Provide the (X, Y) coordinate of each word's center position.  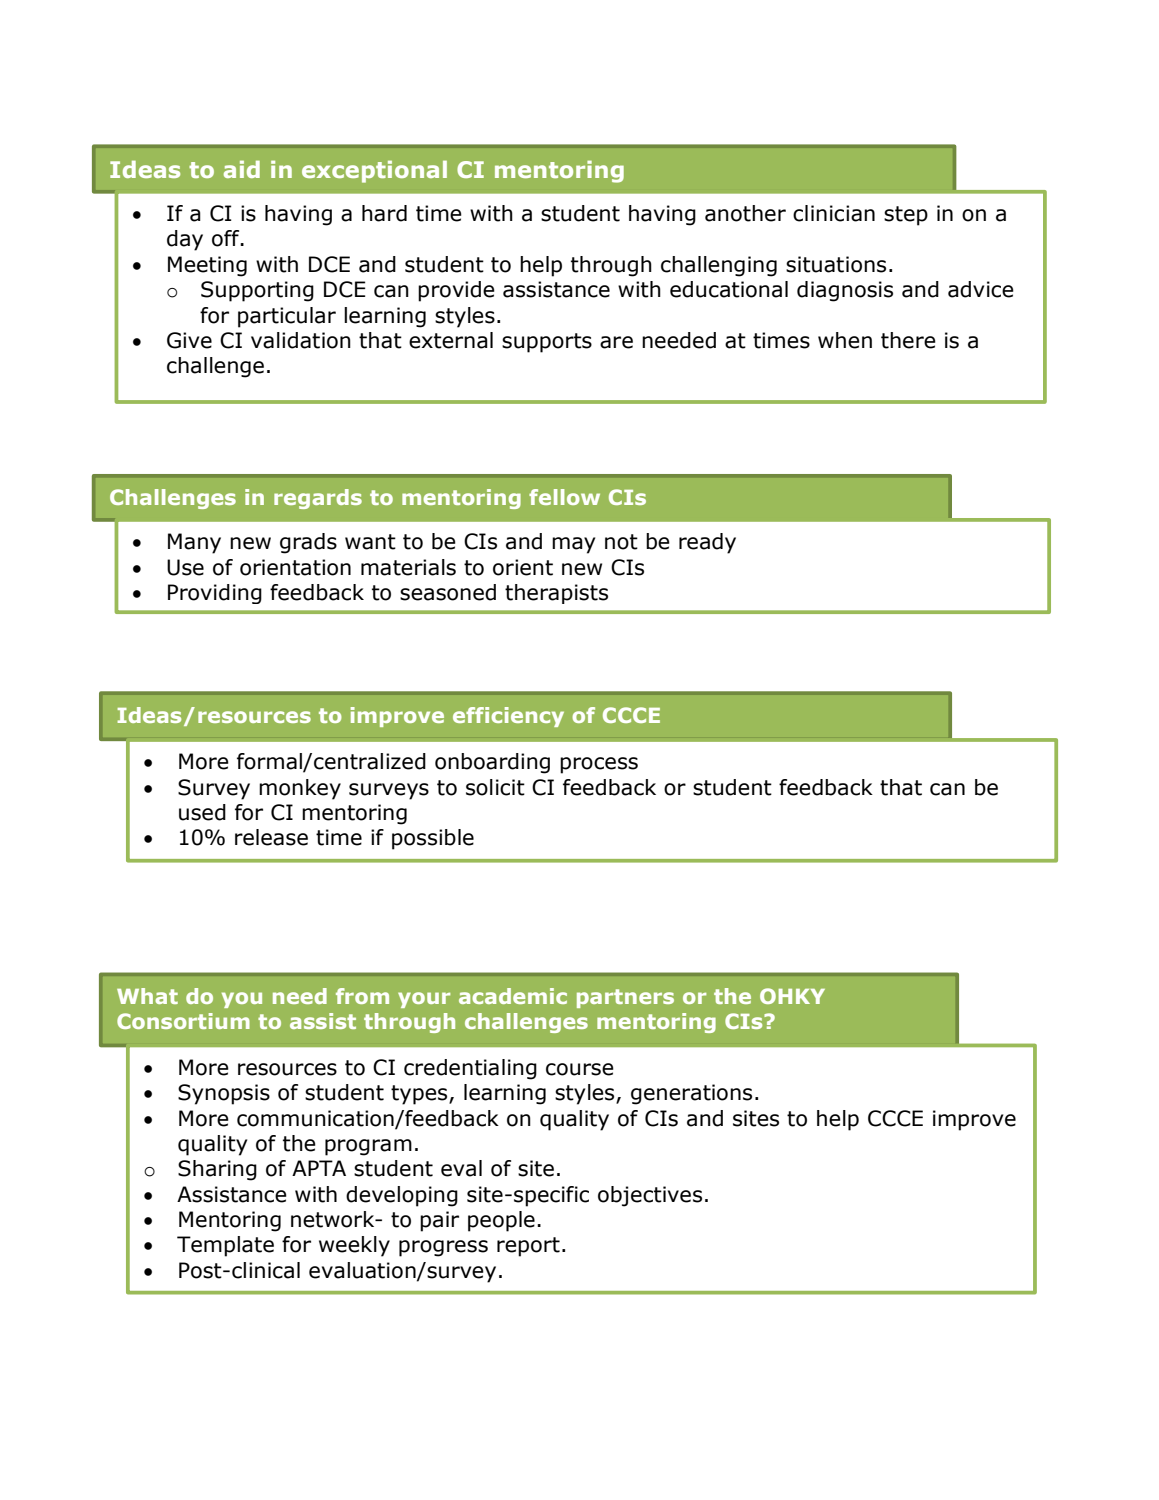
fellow (564, 497)
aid (242, 169)
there (908, 340)
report (528, 1247)
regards (318, 499)
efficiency (508, 717)
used (202, 812)
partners (625, 998)
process (599, 765)
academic (513, 996)
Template (225, 1246)
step (906, 216)
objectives (650, 1196)
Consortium (183, 1021)
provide (456, 291)
